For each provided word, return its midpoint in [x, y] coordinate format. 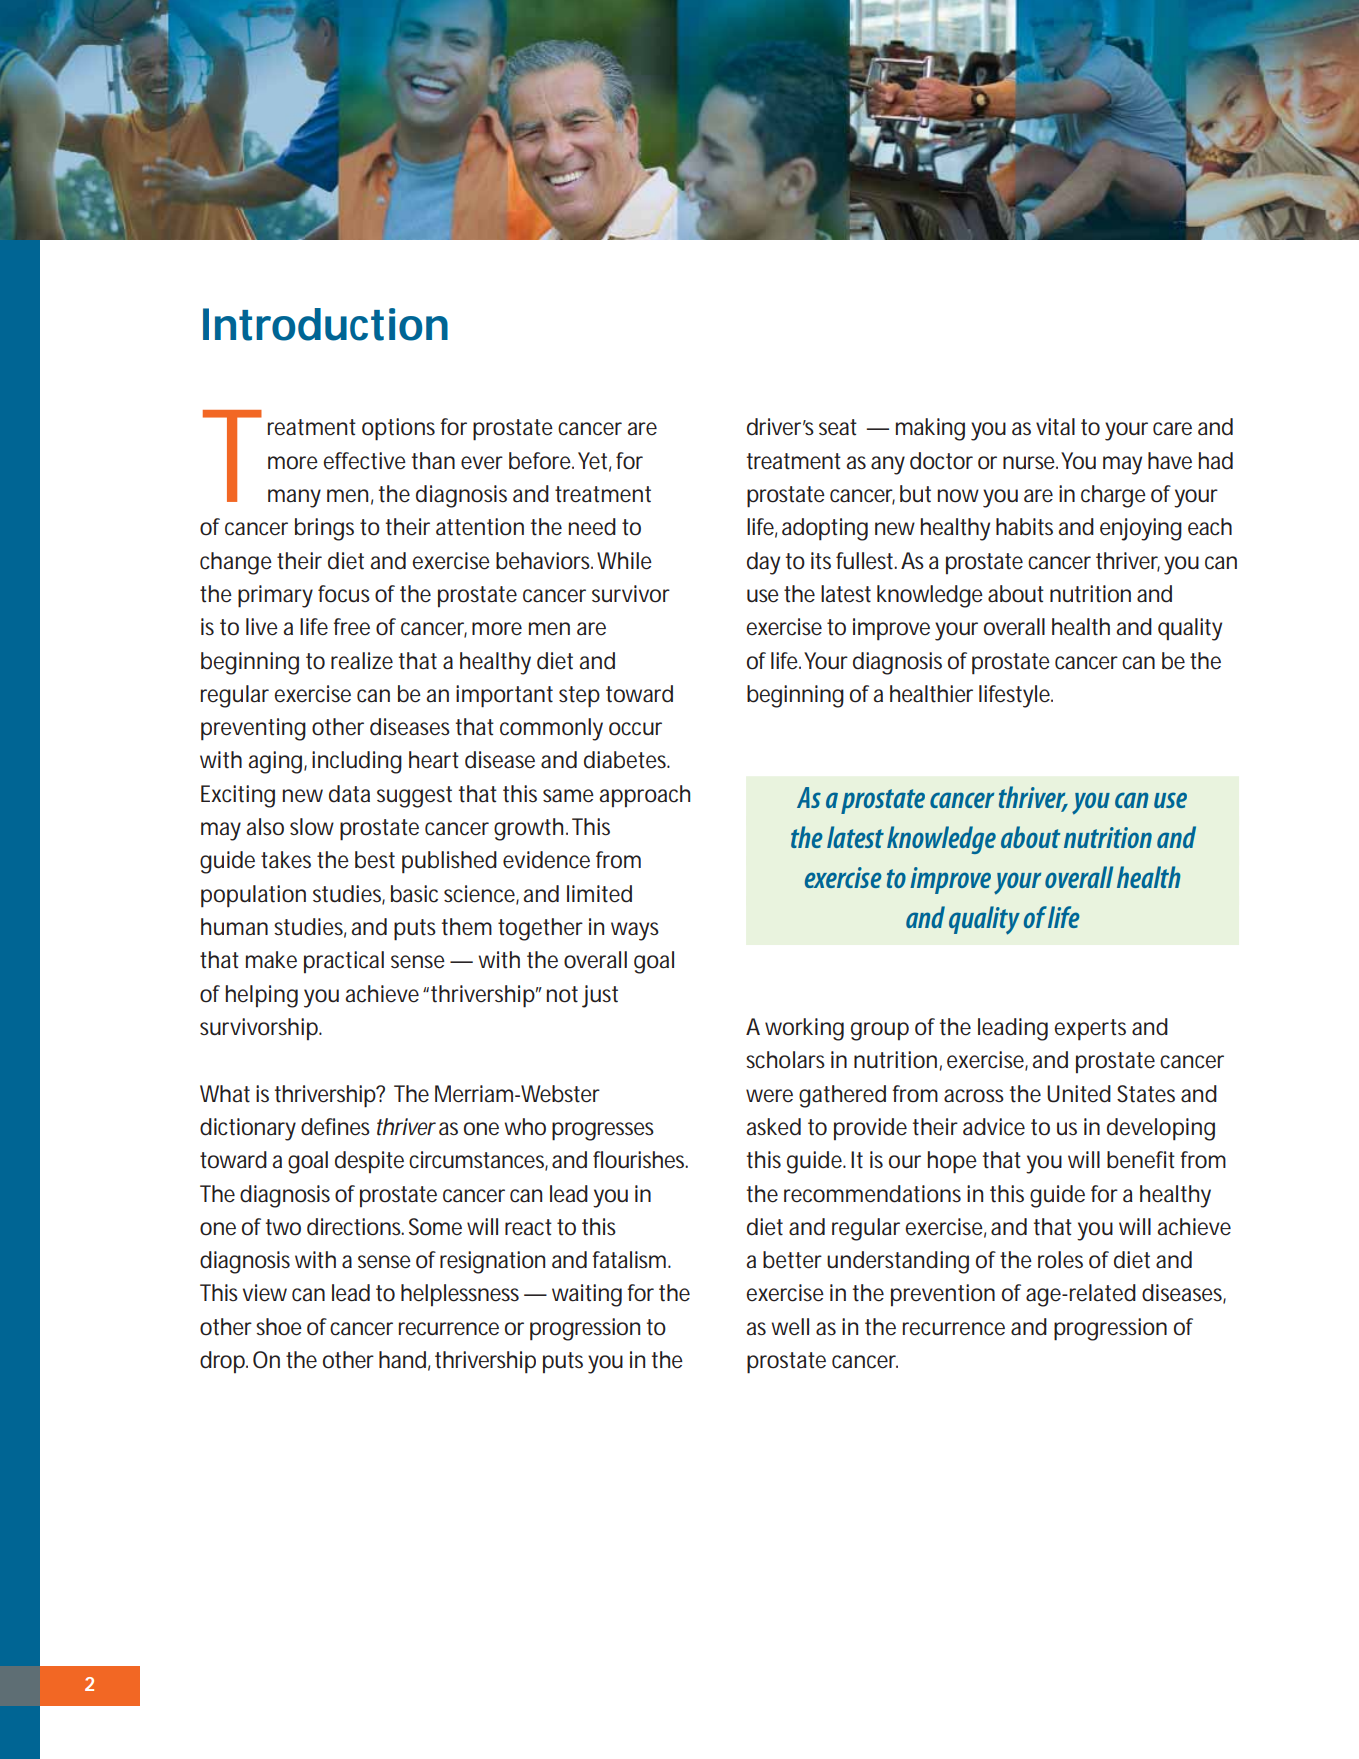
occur [635, 729]
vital [1055, 427]
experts [1090, 1030]
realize [362, 661]
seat [838, 427]
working [804, 1029]
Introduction [325, 324]
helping [262, 996]
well [790, 1327]
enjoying [1141, 529]
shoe [279, 1327]
